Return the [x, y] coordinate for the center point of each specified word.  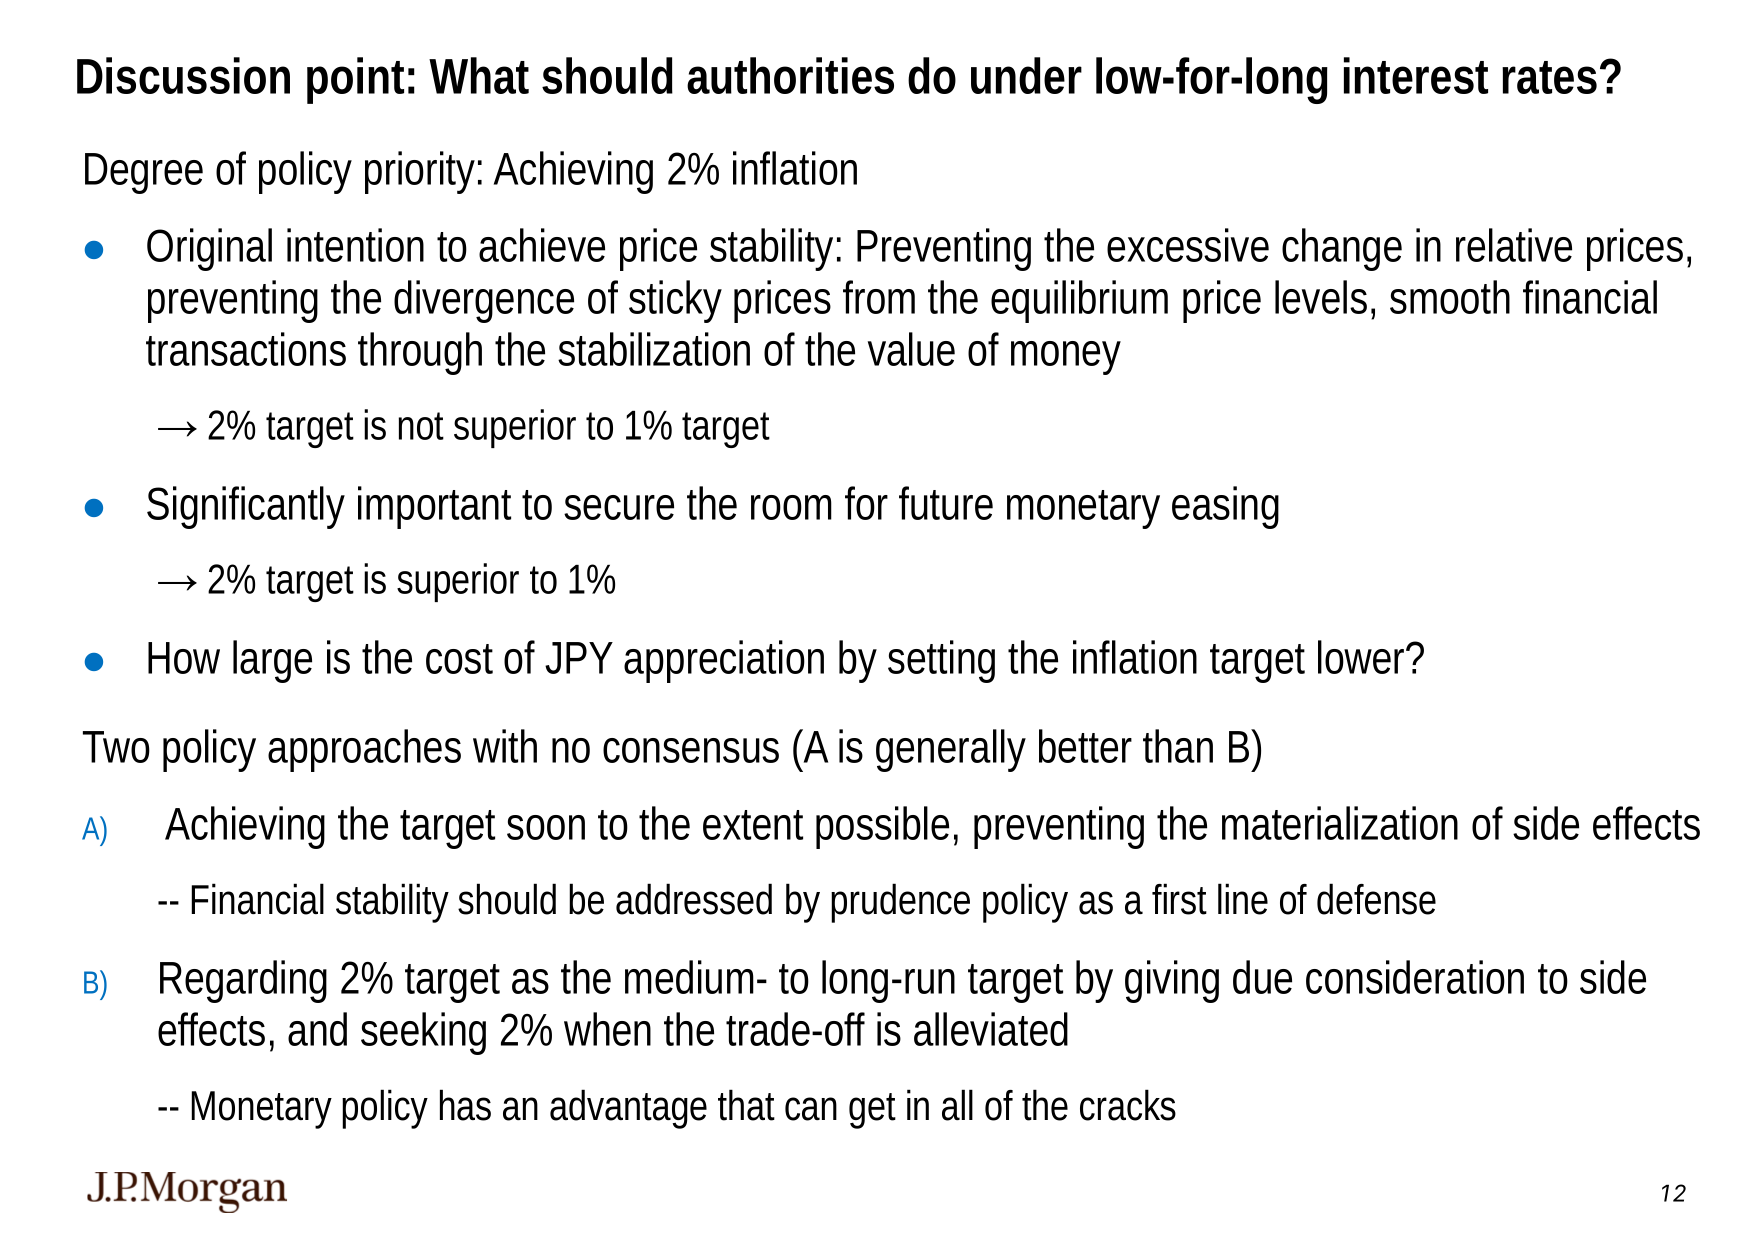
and [317, 1029]
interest [1416, 75]
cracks [1128, 1105]
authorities [790, 75]
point [355, 80]
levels [1321, 297]
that [746, 1105]
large [272, 661]
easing [1225, 507]
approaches [364, 750]
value [911, 349]
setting [941, 661]
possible [882, 827]
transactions [246, 349]
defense [1376, 899]
